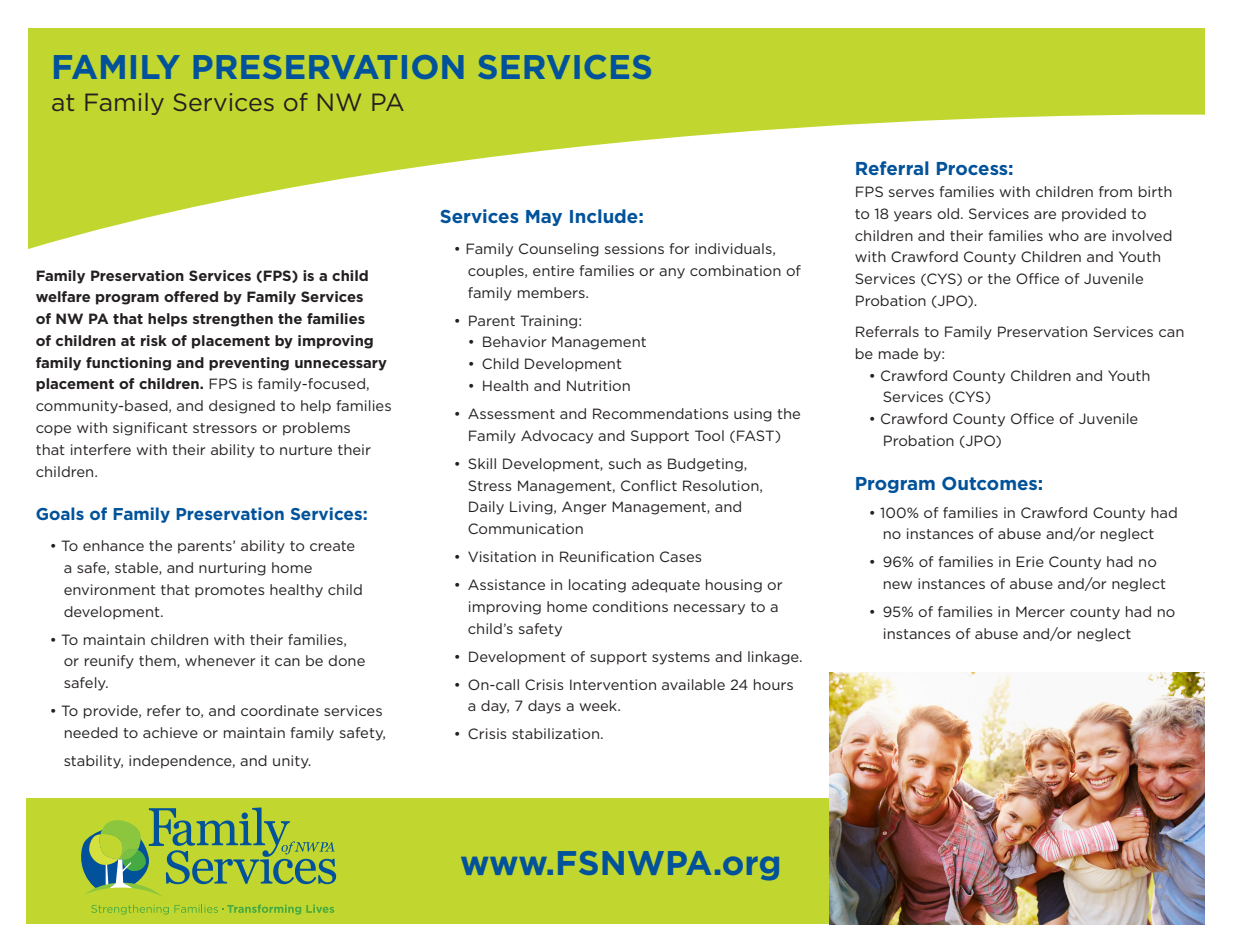 The height and width of the image is (952, 1233). I want to click on Behavior, so click(515, 341).
